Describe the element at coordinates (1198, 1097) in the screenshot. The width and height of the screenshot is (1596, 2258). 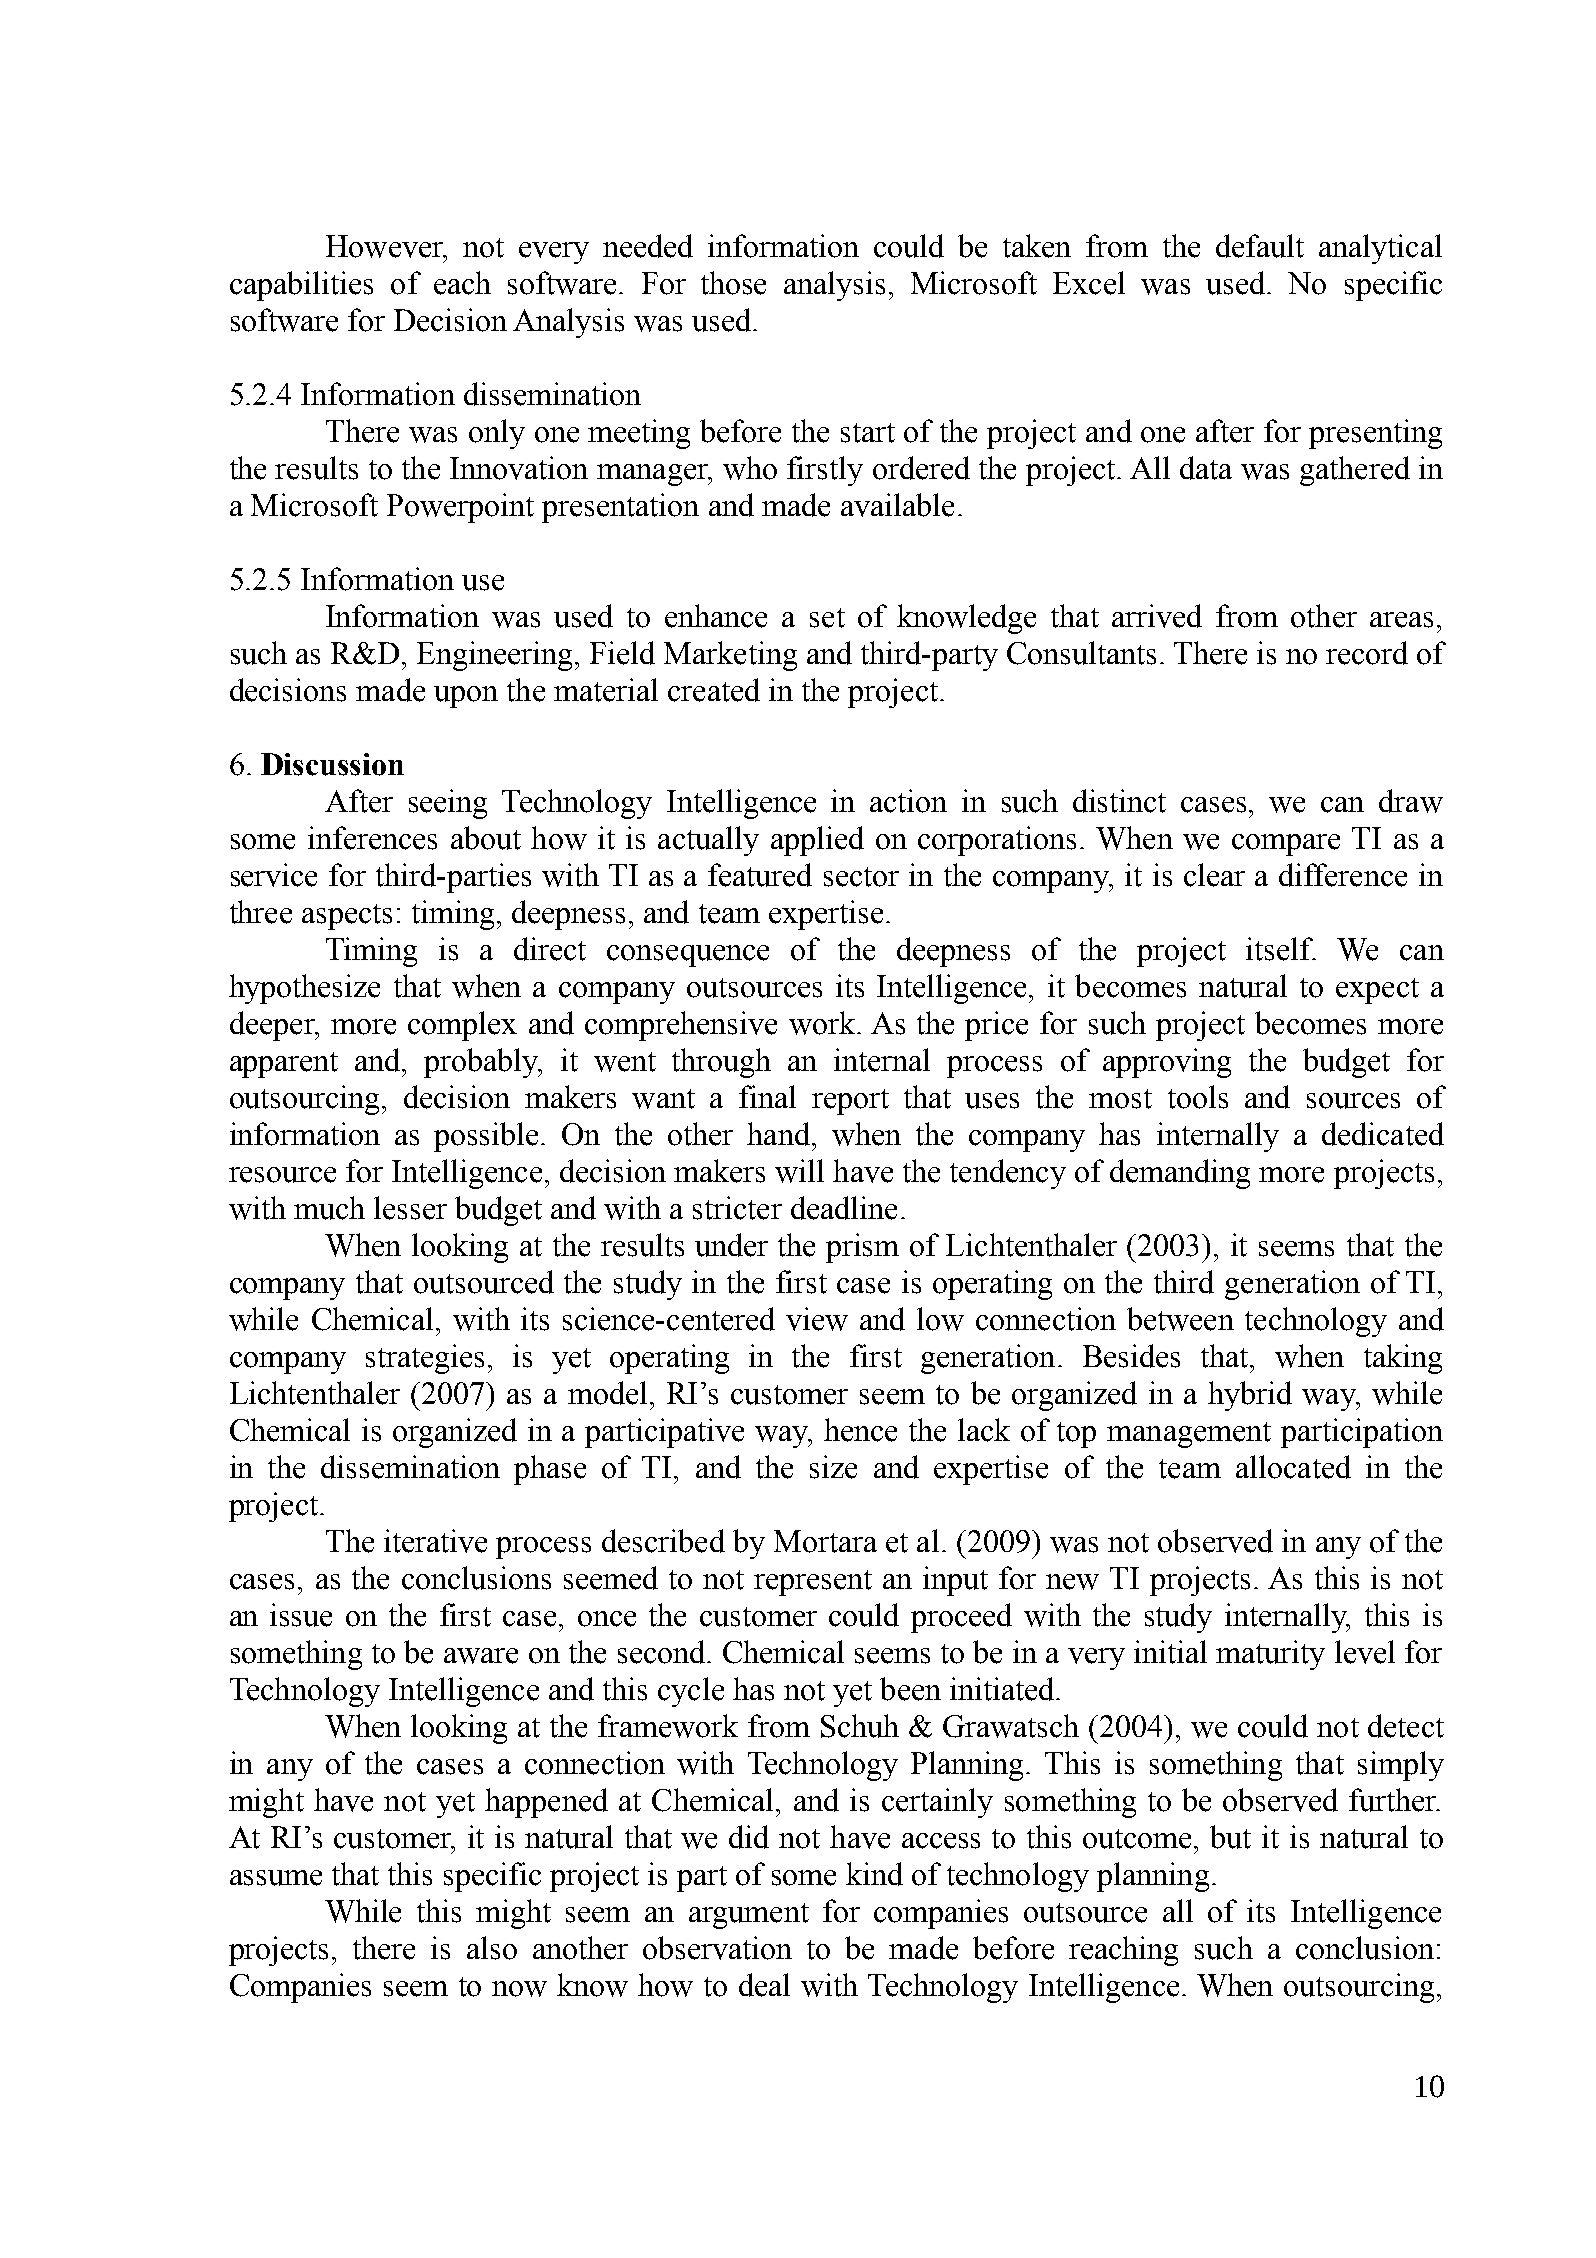
I see `tools` at that location.
